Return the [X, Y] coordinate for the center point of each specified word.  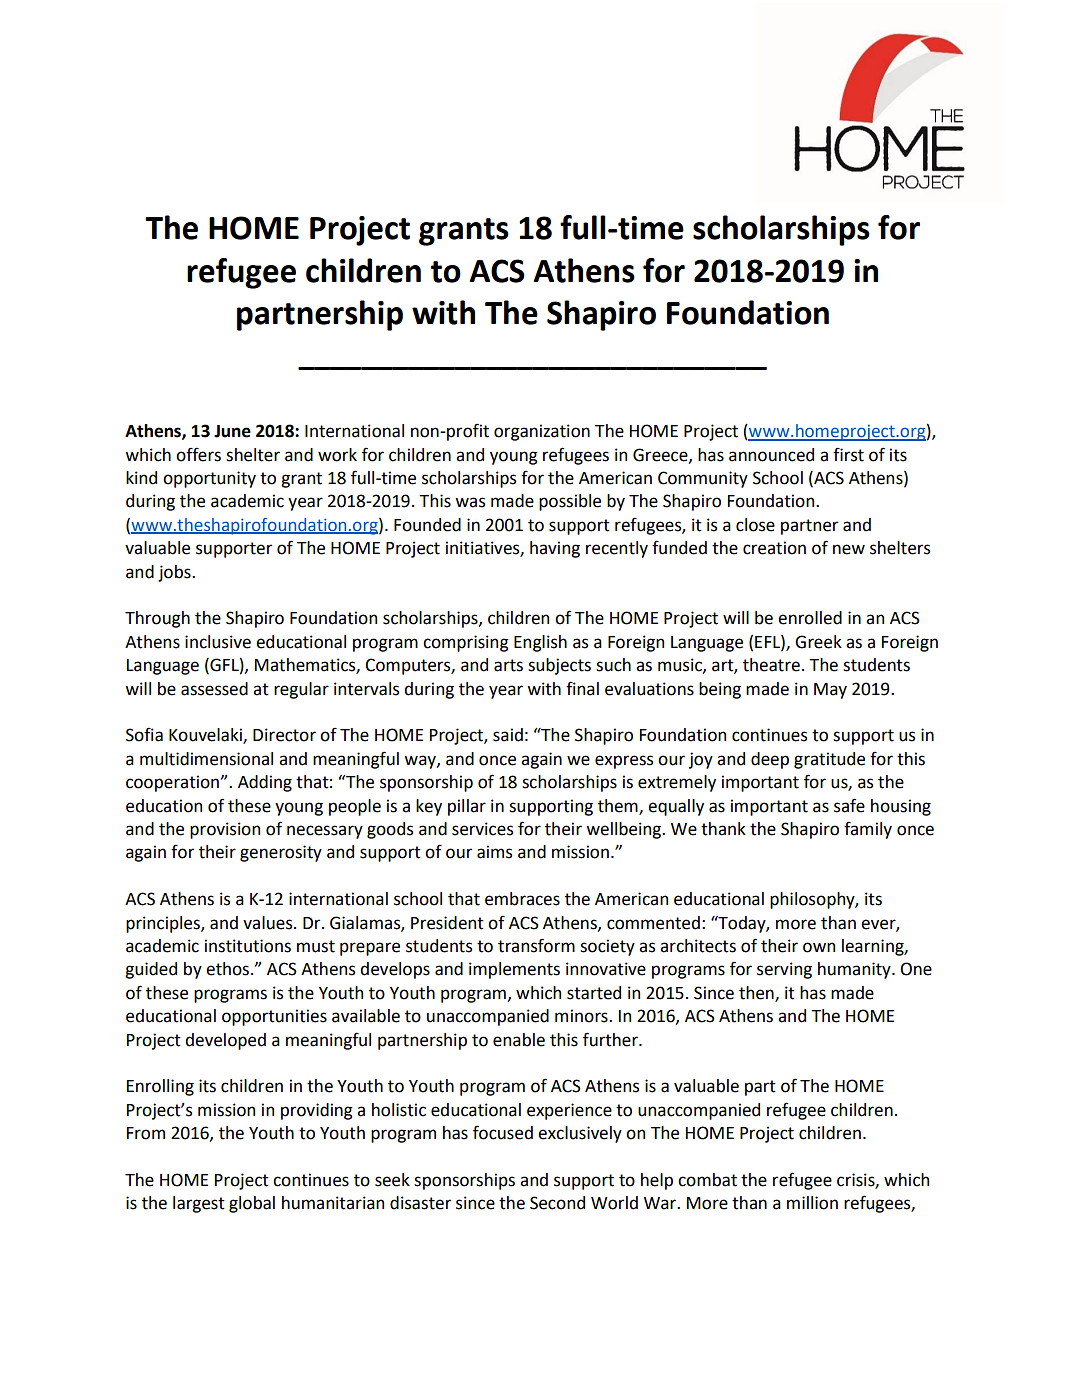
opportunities [274, 1017]
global [252, 1204]
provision [225, 830]
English [540, 643]
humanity [855, 970]
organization [542, 432]
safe [849, 805]
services [482, 829]
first [848, 454]
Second [557, 1203]
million [812, 1203]
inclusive [218, 642]
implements [514, 970]
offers [198, 454]
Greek [818, 642]
